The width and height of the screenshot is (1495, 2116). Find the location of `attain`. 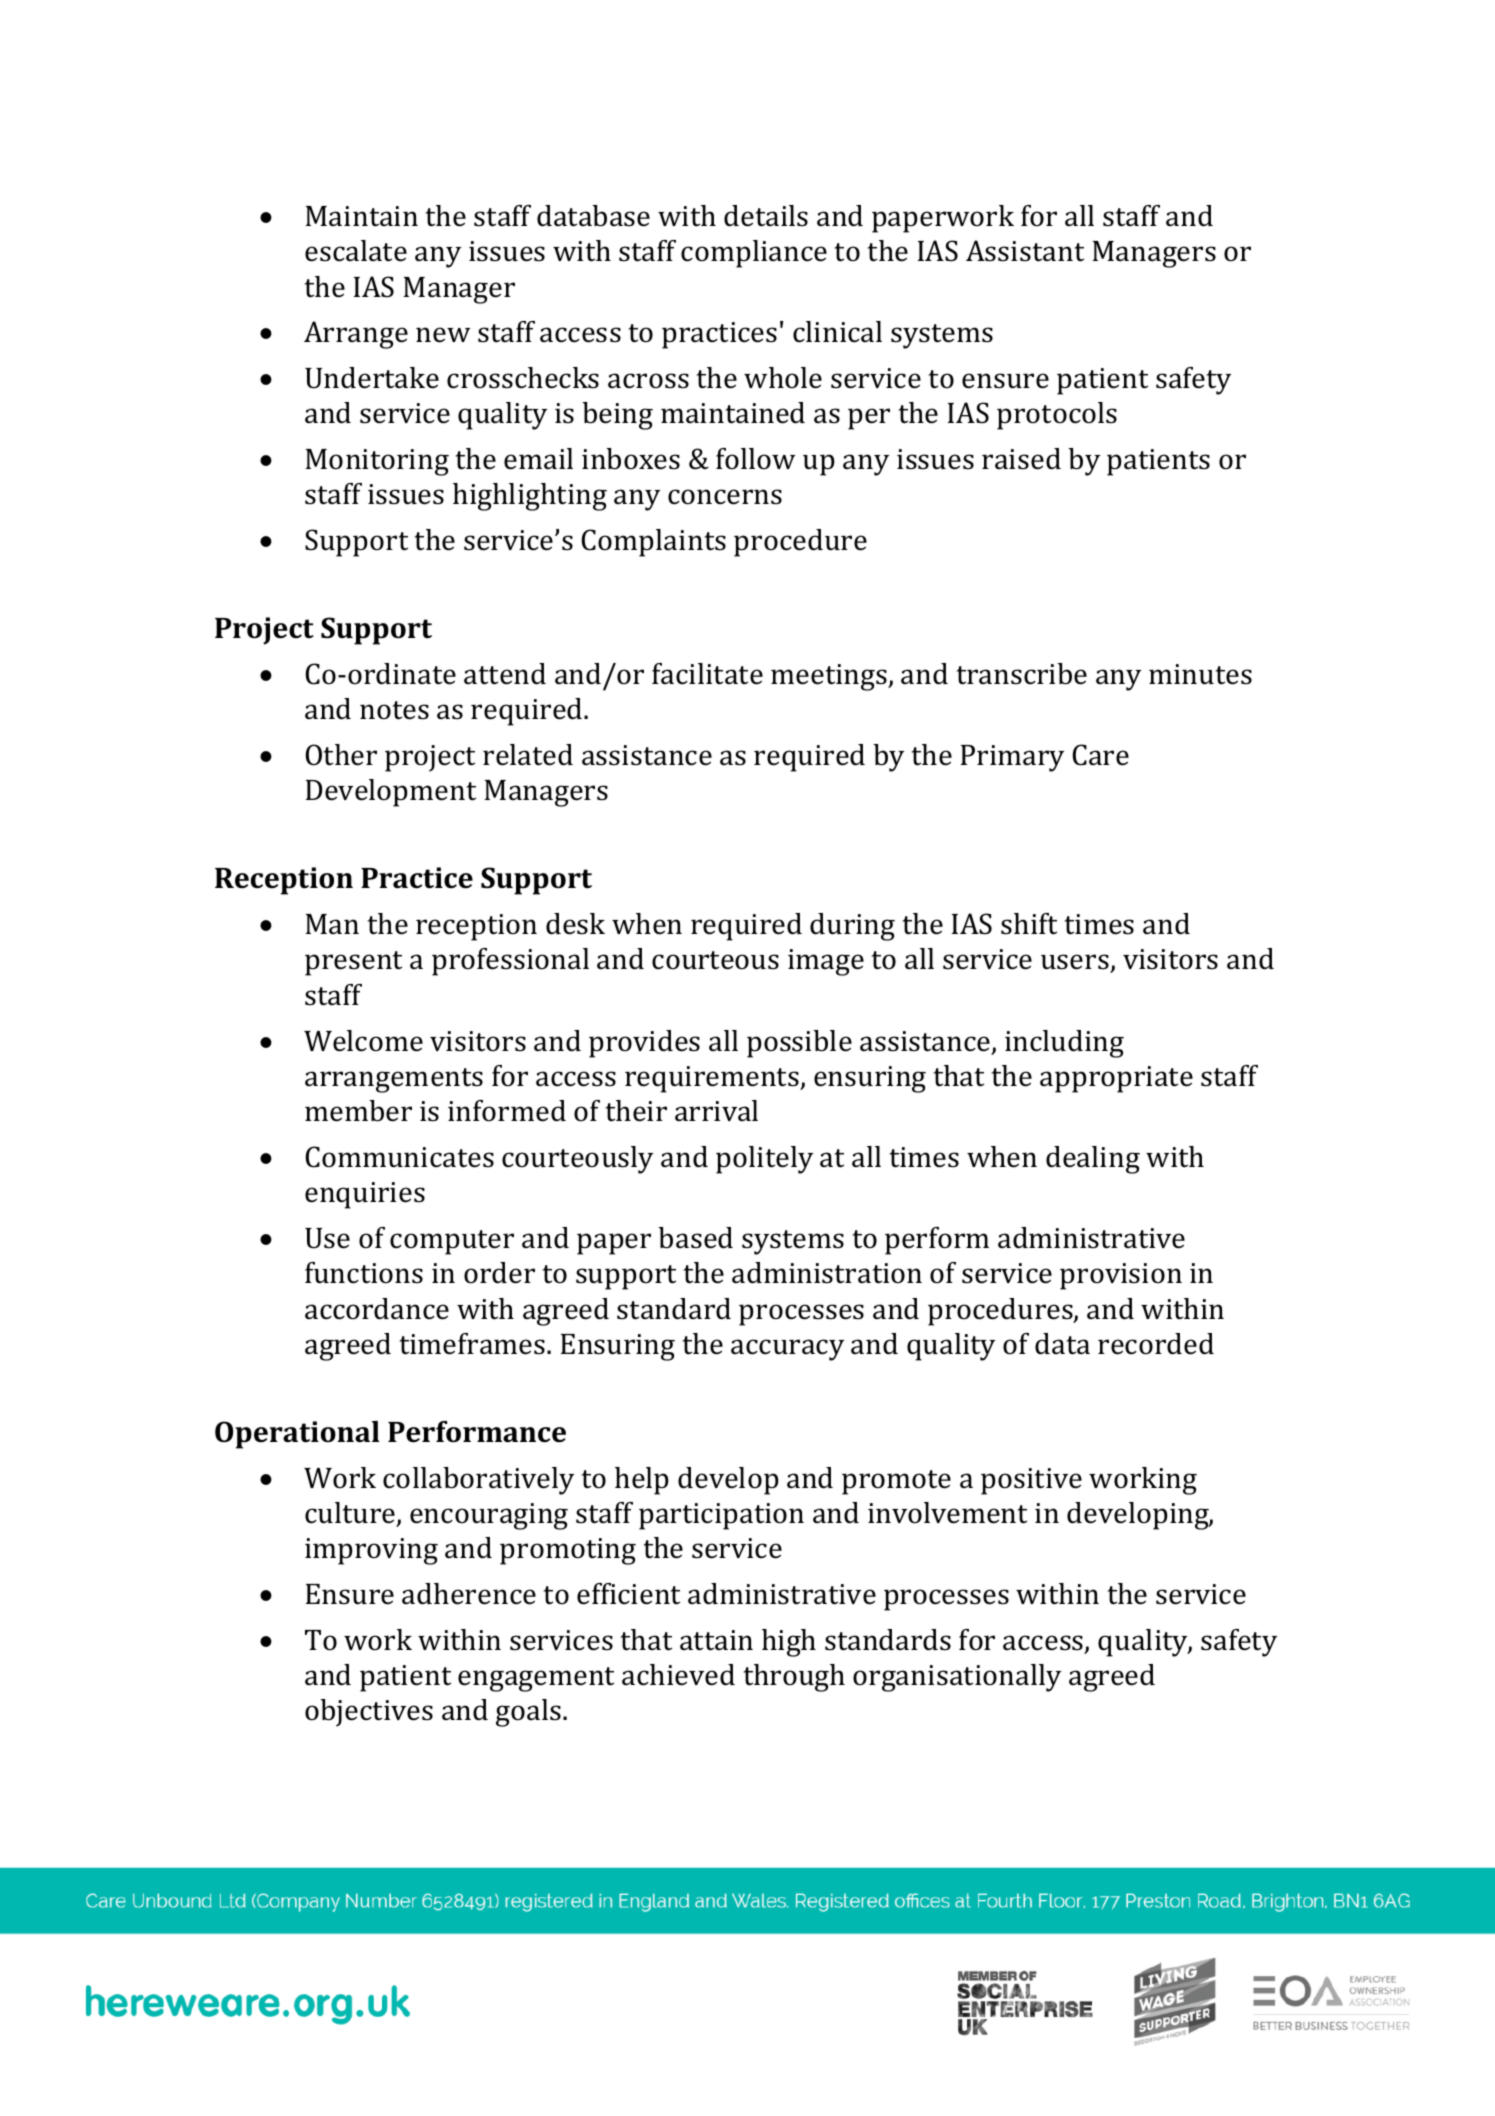

attain is located at coordinates (716, 1640).
